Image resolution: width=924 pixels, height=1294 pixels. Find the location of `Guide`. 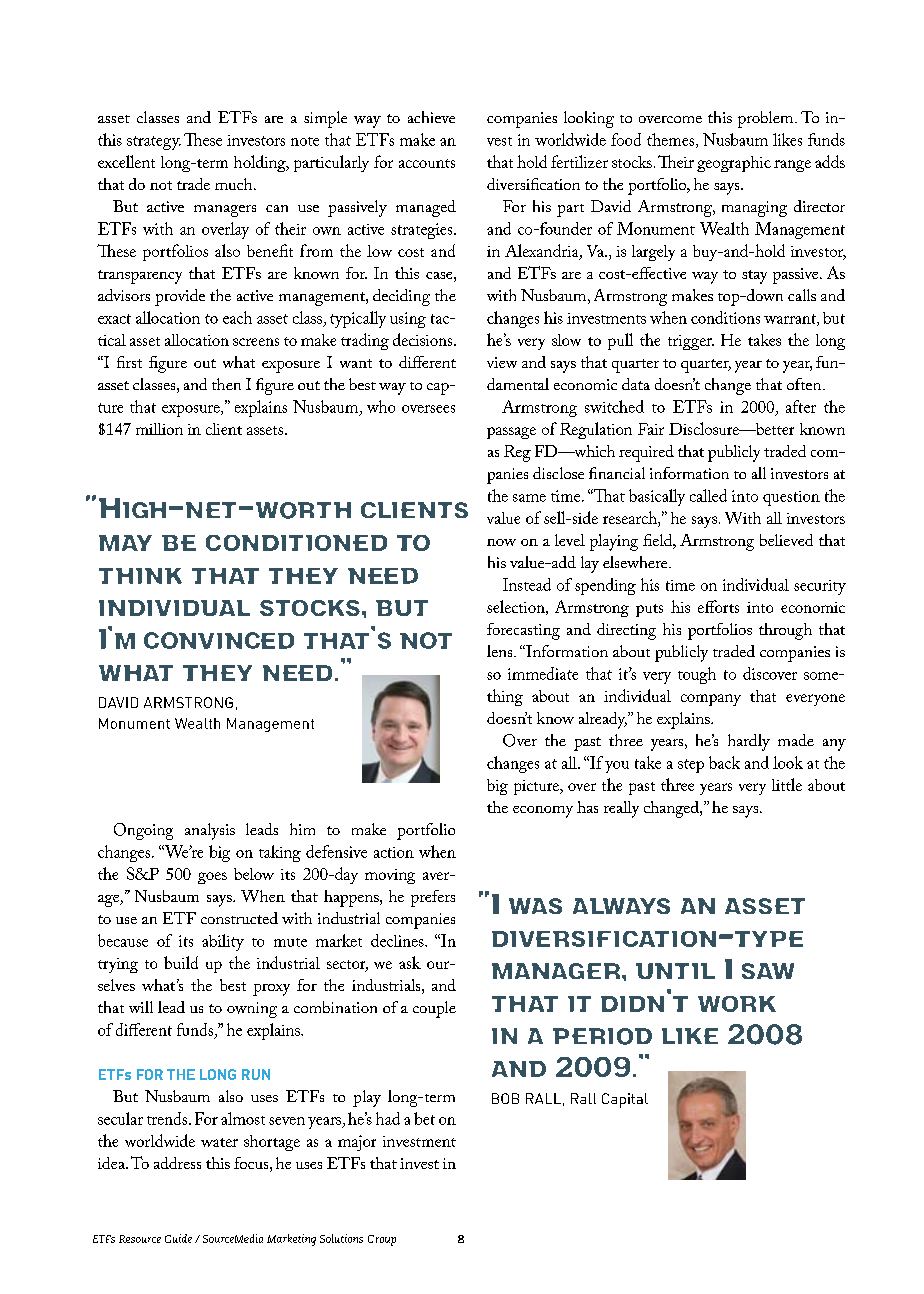

Guide is located at coordinates (178, 1238).
